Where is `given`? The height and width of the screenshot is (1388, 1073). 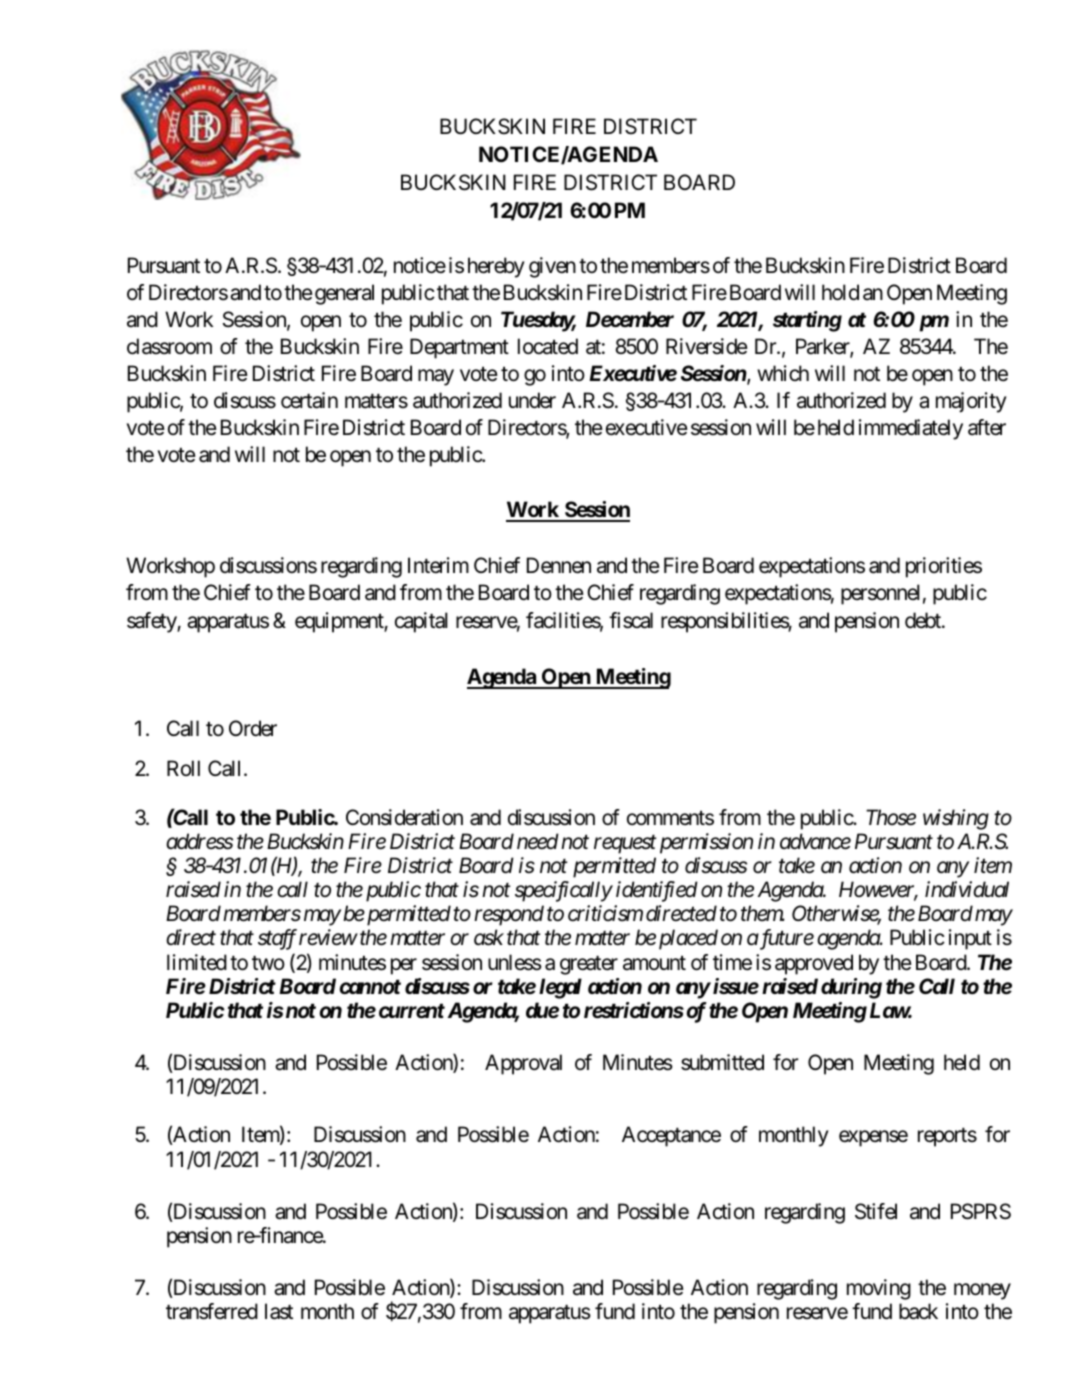
given is located at coordinates (552, 267).
